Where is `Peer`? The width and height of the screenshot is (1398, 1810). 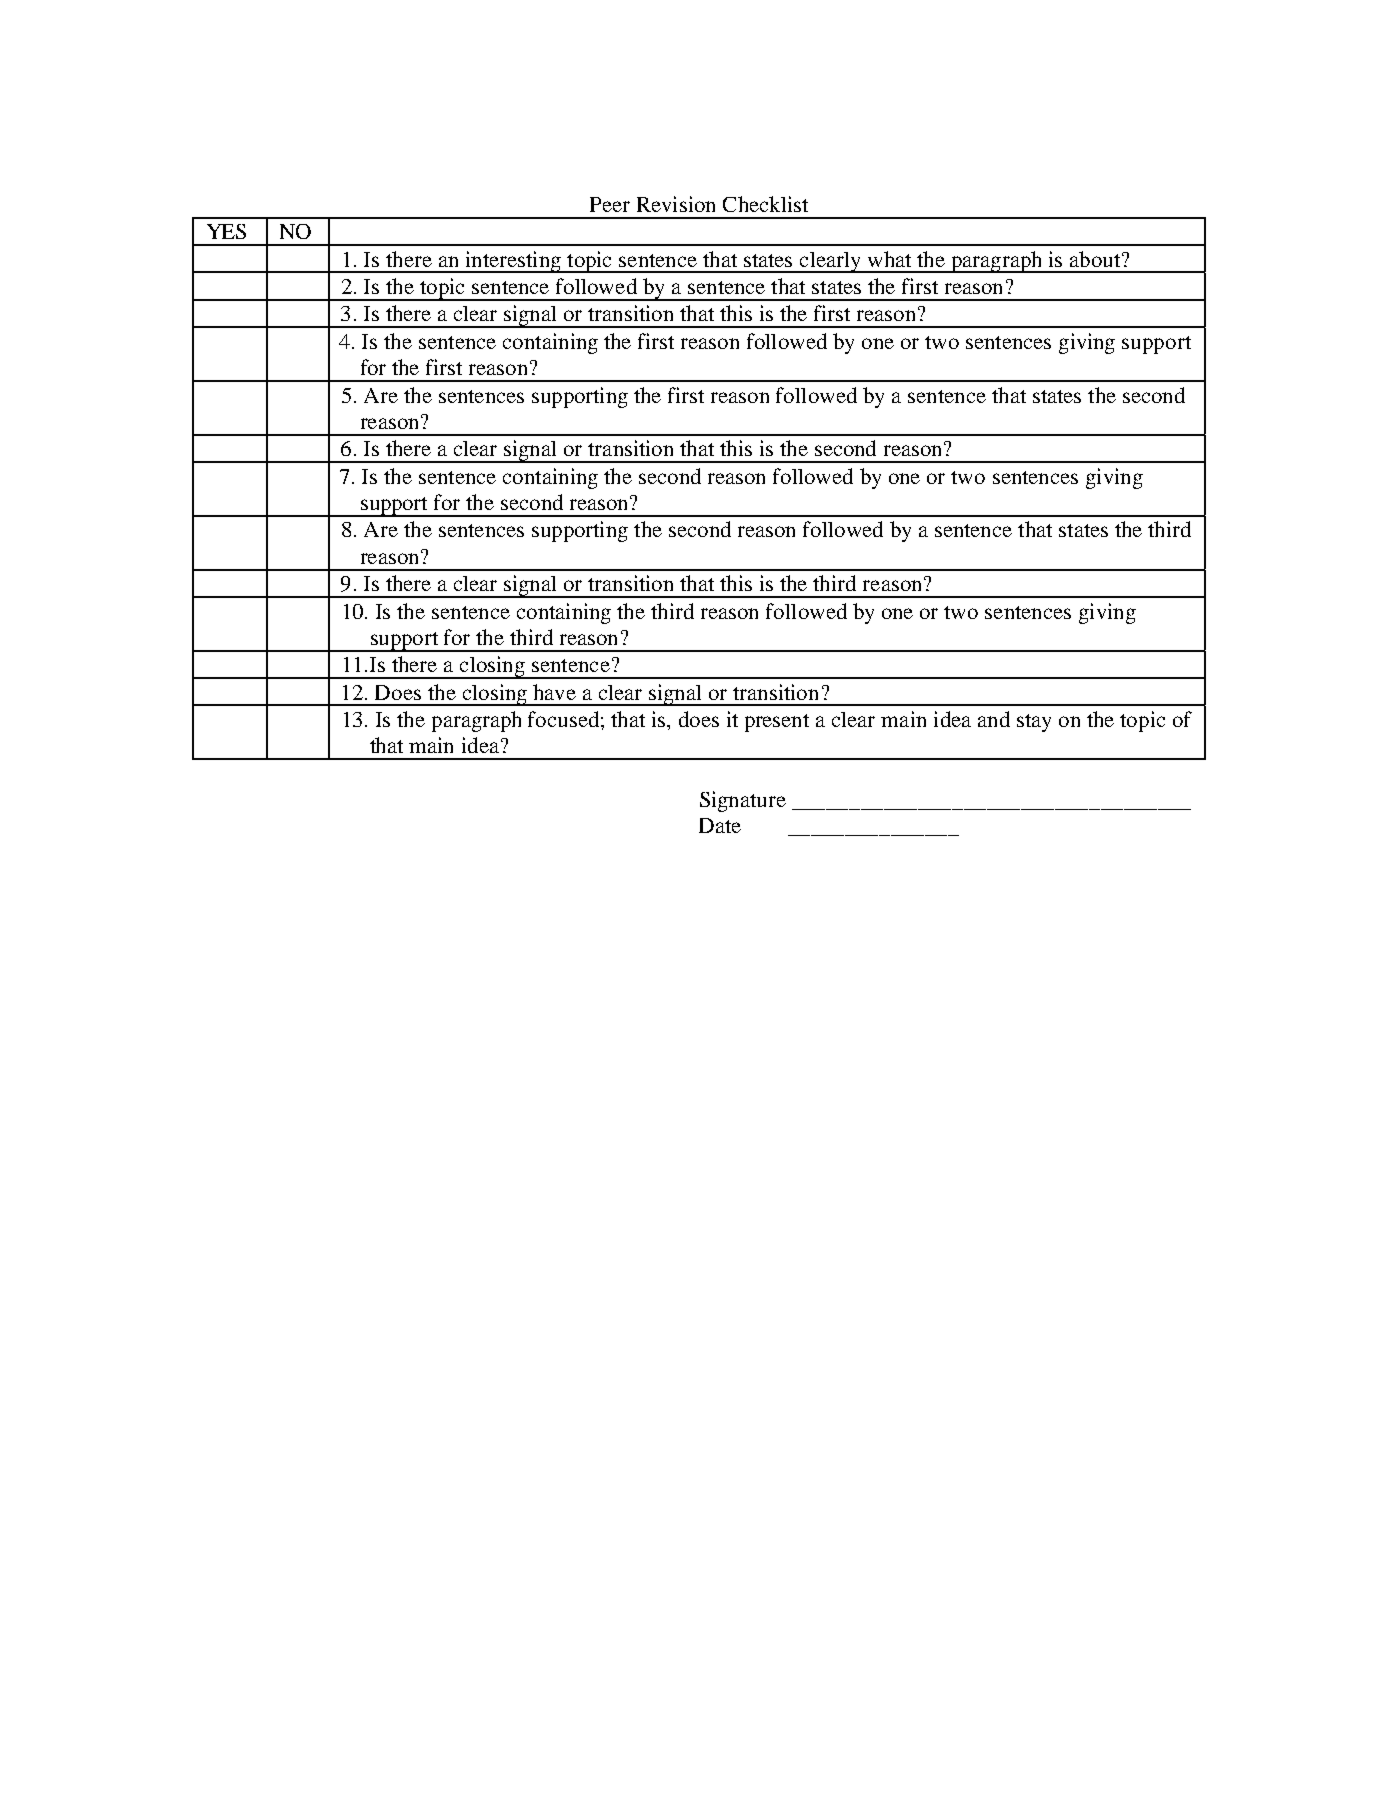 Peer is located at coordinates (610, 204).
